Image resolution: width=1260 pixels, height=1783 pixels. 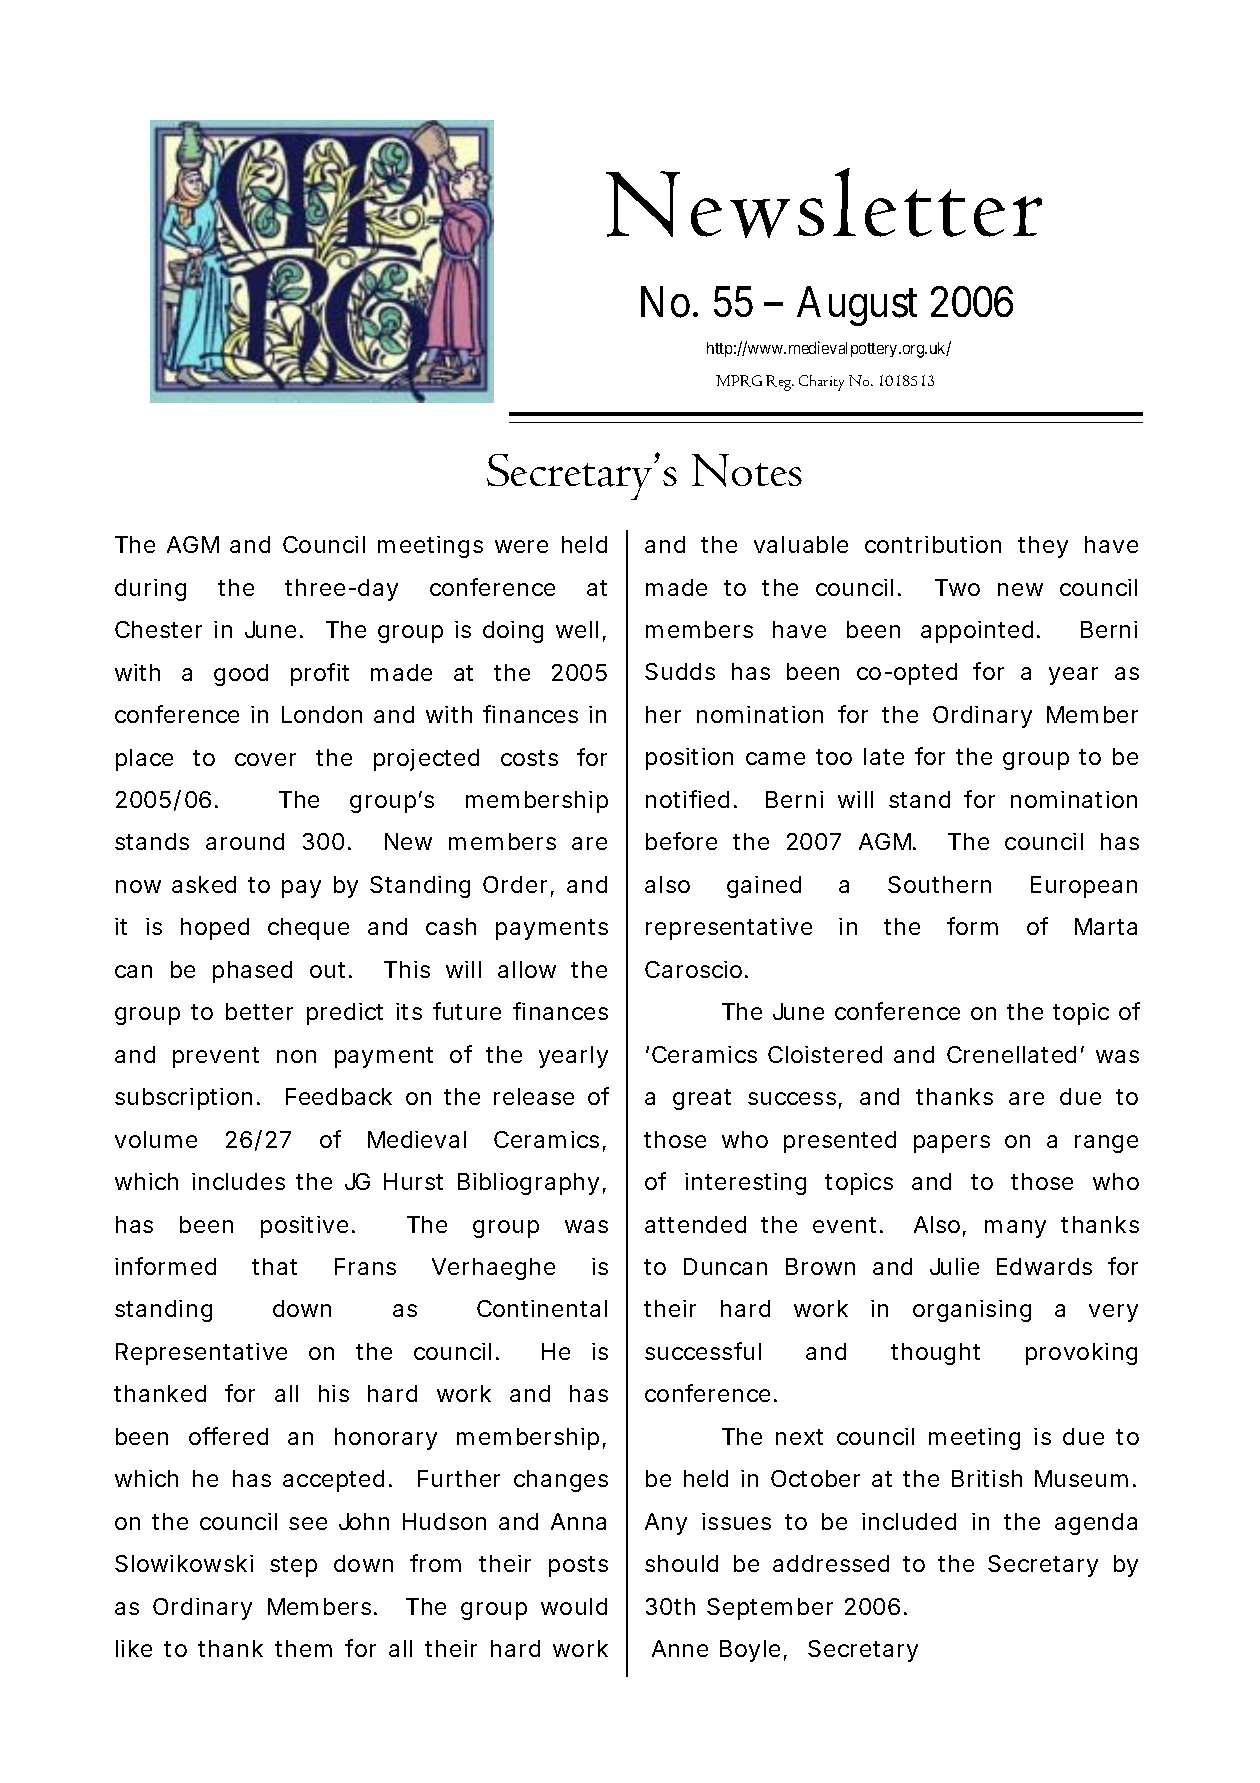 I want to click on Newsletter, so click(x=824, y=203).
